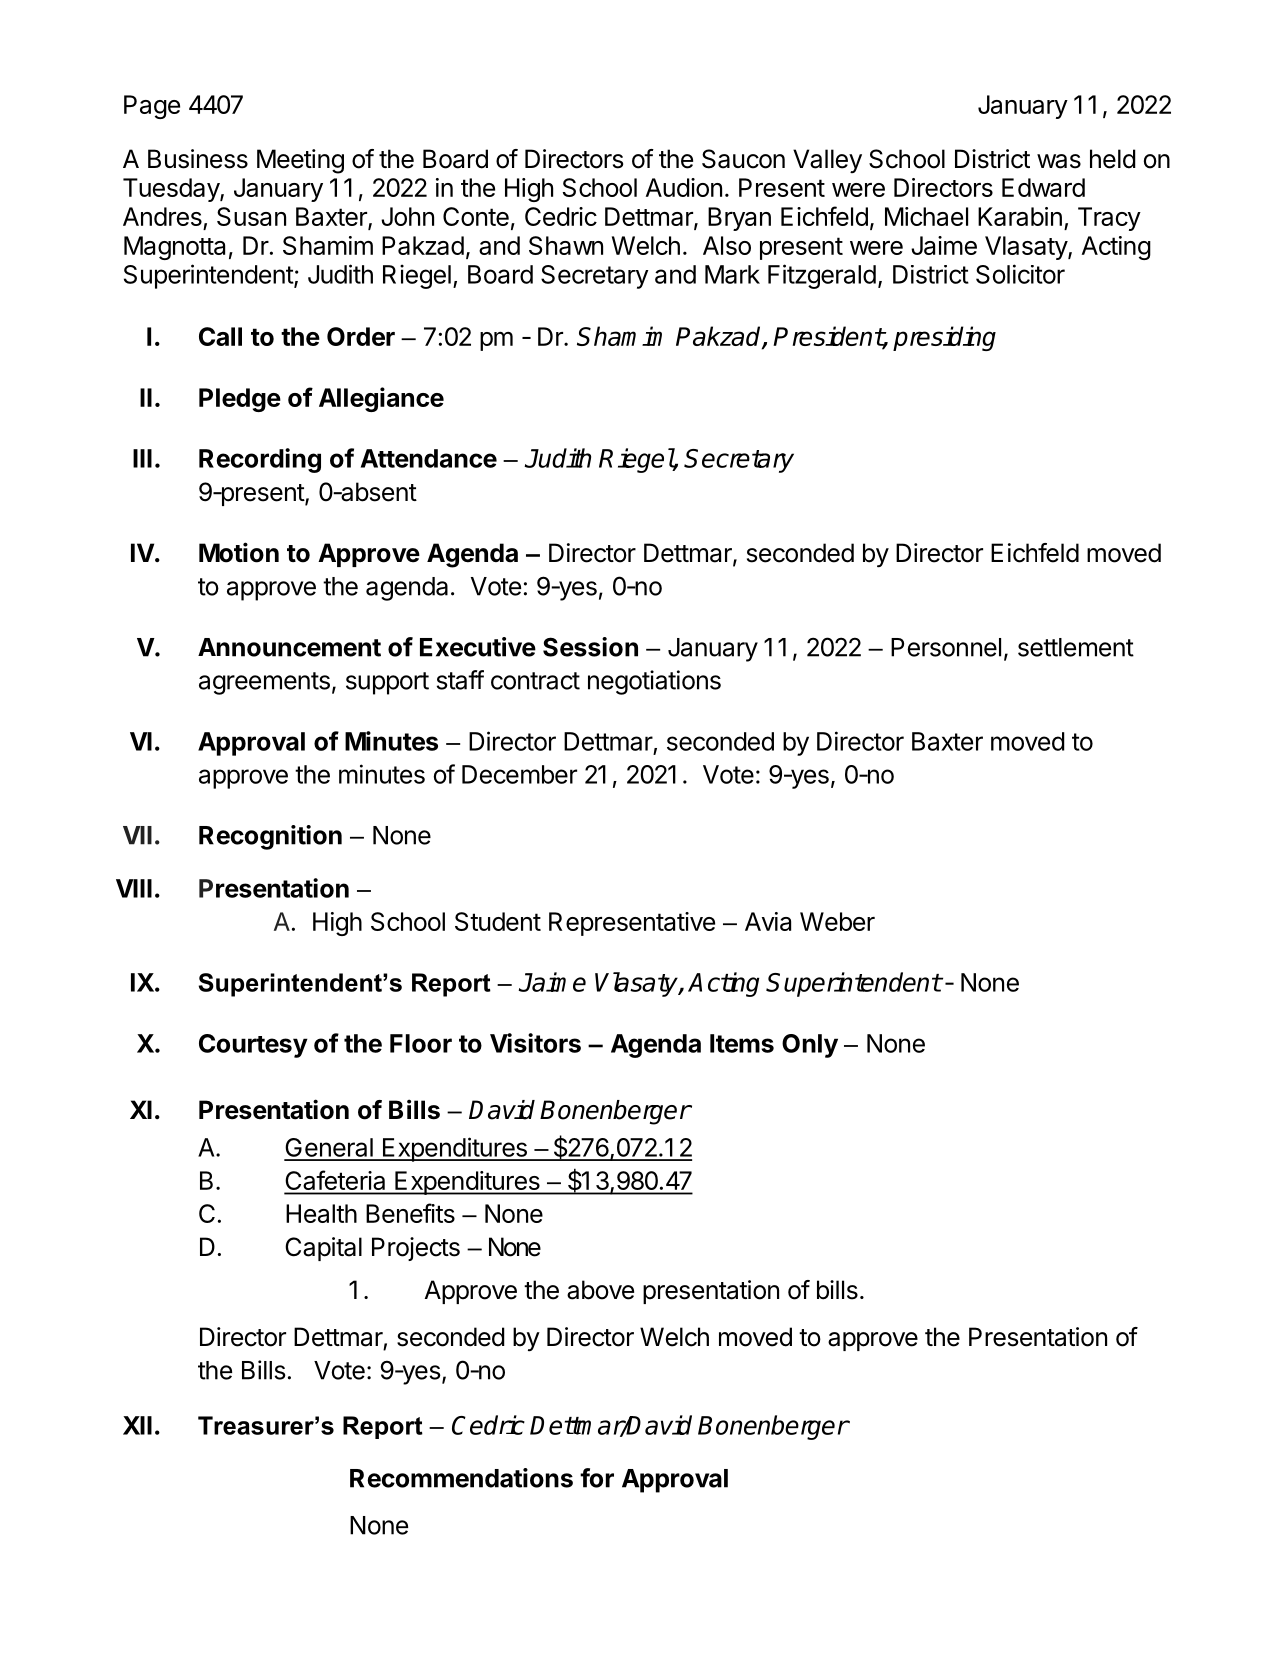 This screenshot has width=1282, height=1659. Describe the element at coordinates (1059, 161) in the screenshot. I see `was` at that location.
